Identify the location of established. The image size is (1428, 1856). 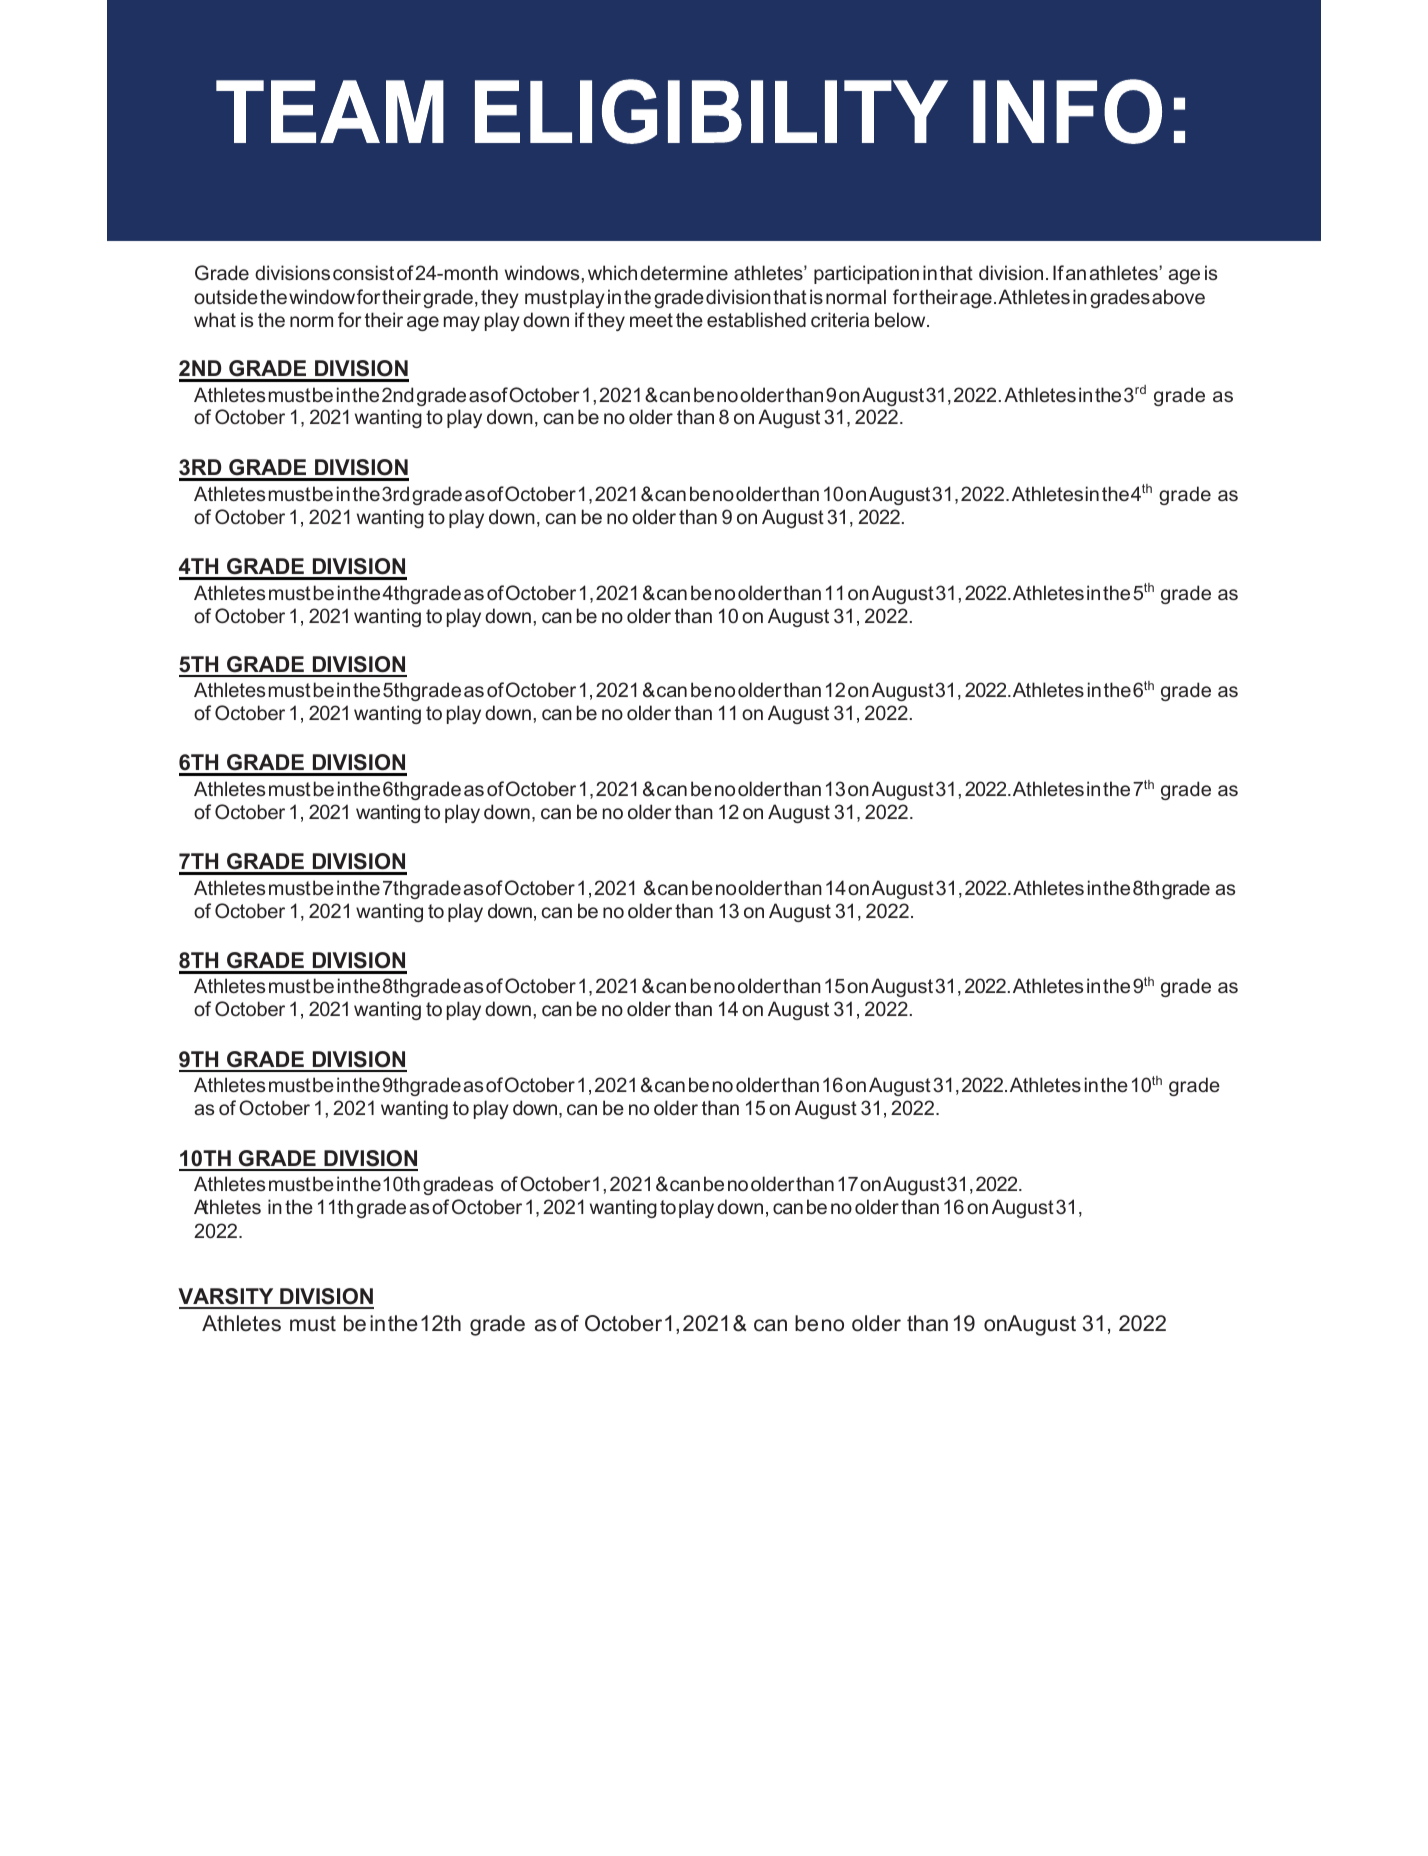
(756, 319).
